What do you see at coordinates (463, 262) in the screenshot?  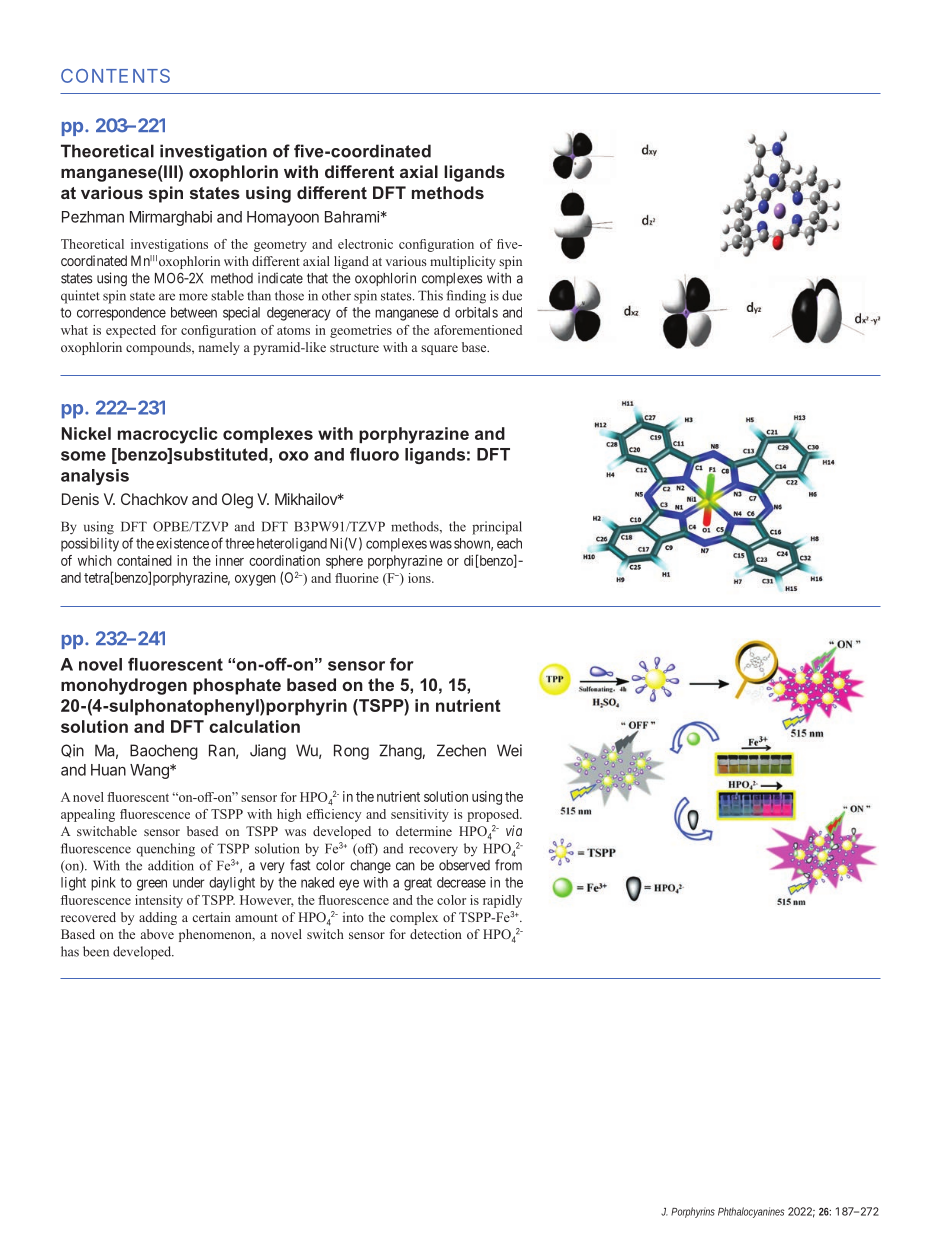 I see `multiplicity` at bounding box center [463, 262].
